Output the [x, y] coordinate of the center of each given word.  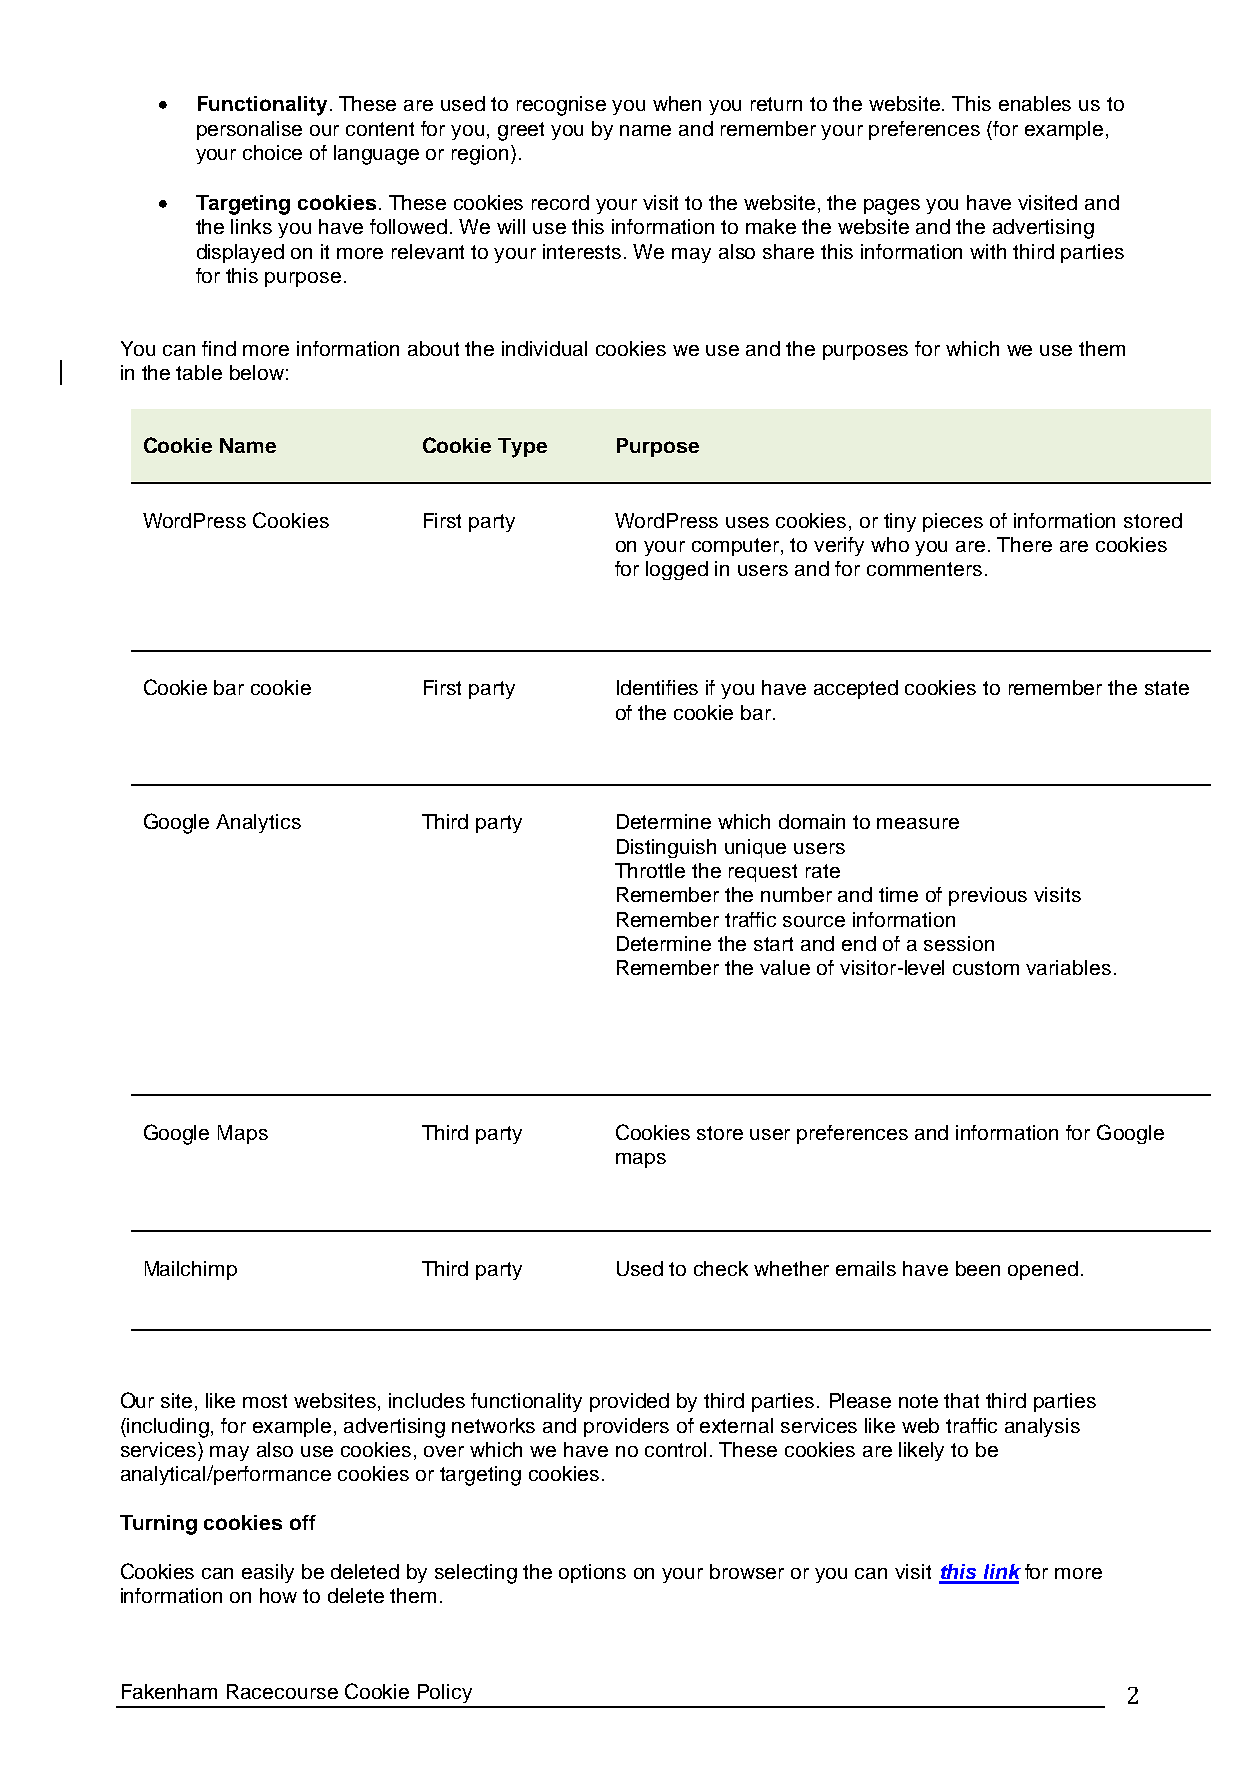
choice [272, 152]
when [677, 103]
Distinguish [666, 848]
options [592, 1573]
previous [988, 896]
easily [268, 1573]
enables [1035, 103]
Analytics [258, 823]
